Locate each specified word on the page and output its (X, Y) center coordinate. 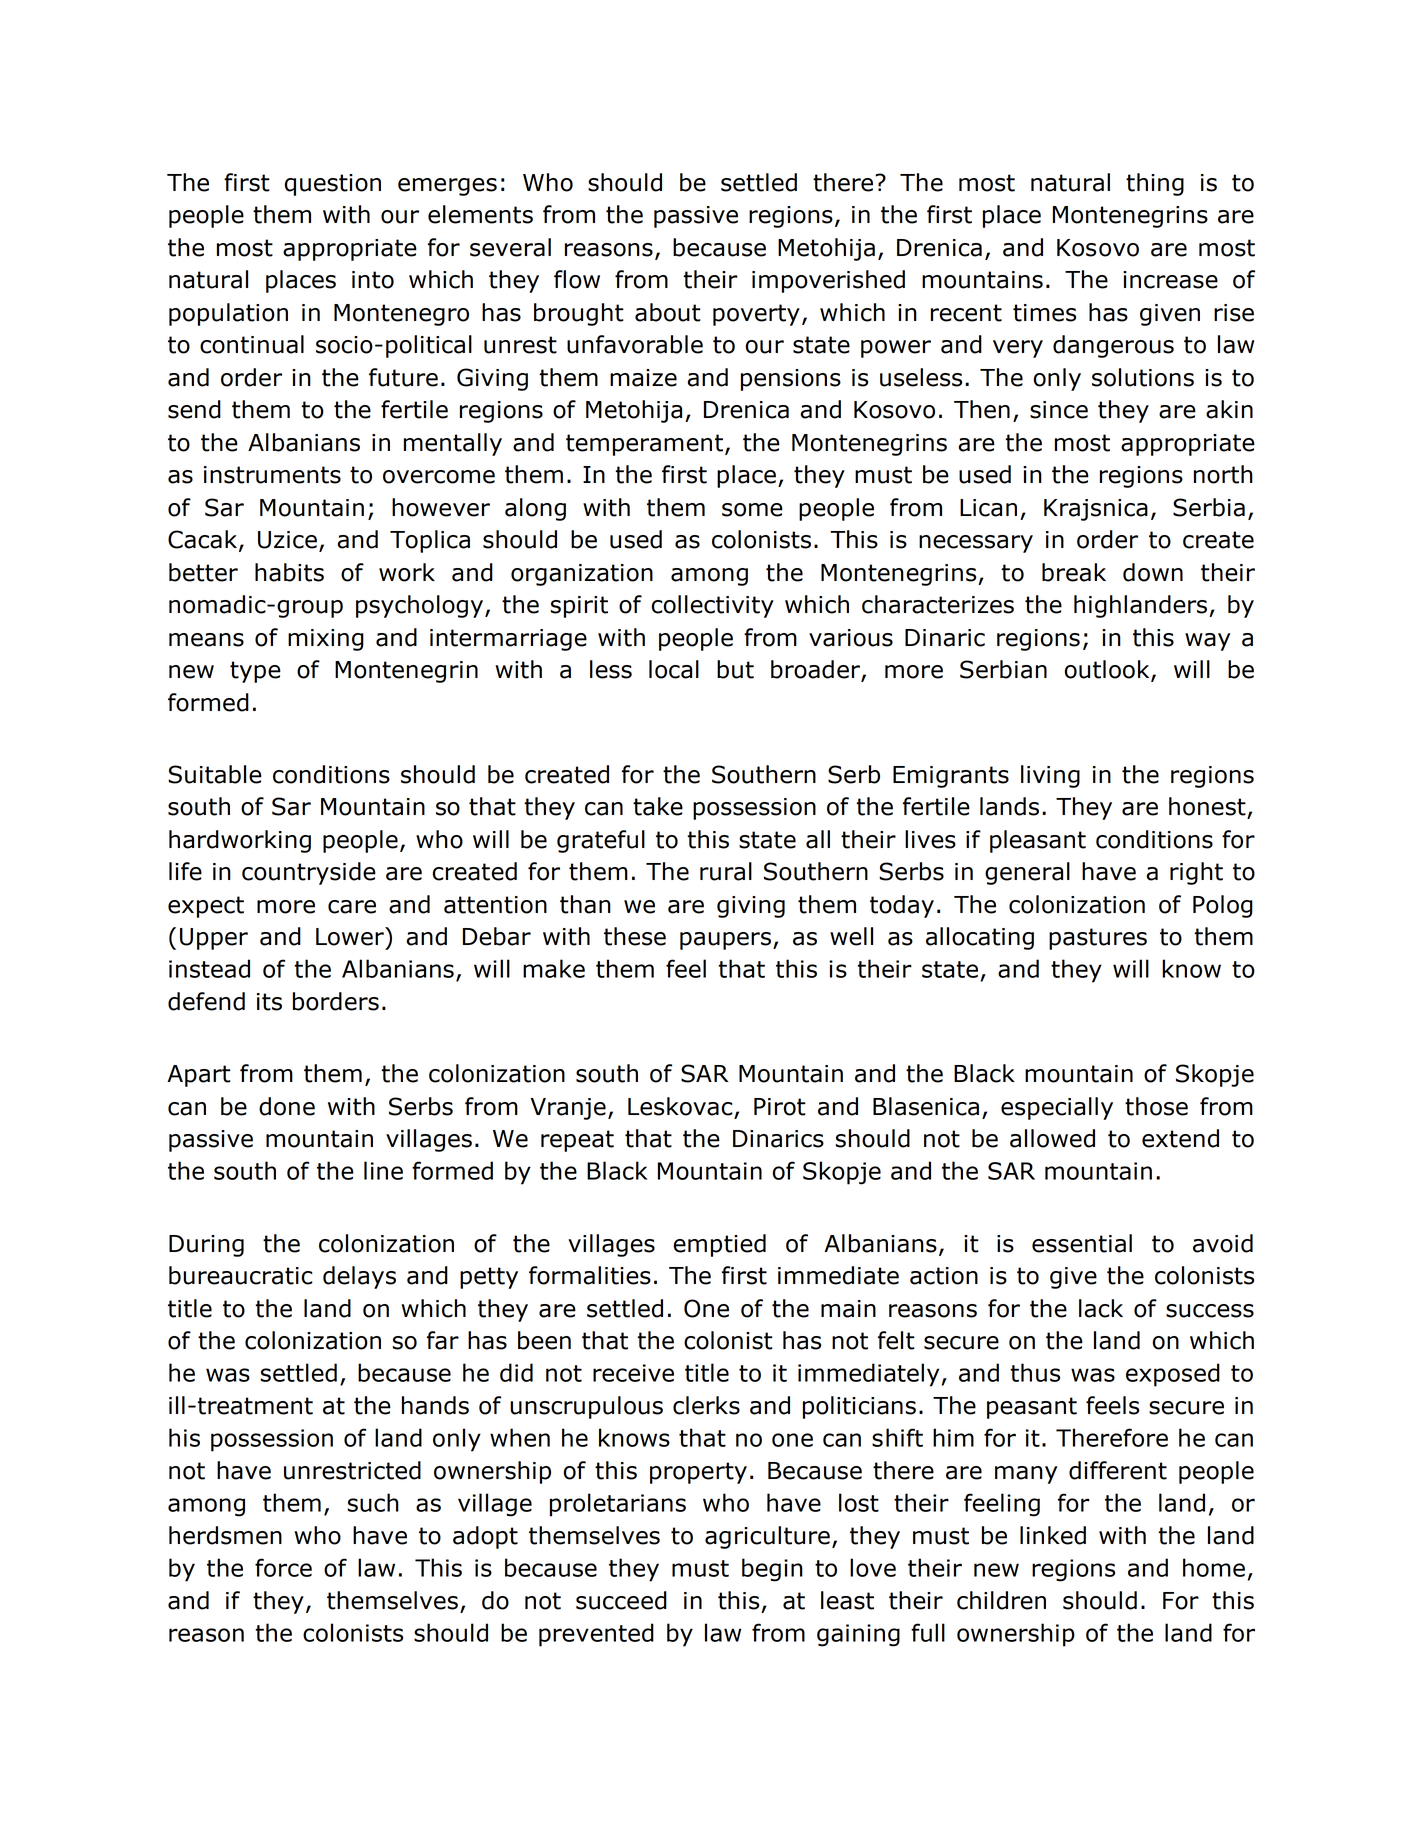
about (668, 312)
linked (1053, 1535)
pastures (1098, 939)
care (352, 907)
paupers (725, 941)
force (283, 1567)
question (333, 185)
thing (1155, 184)
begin (772, 1570)
